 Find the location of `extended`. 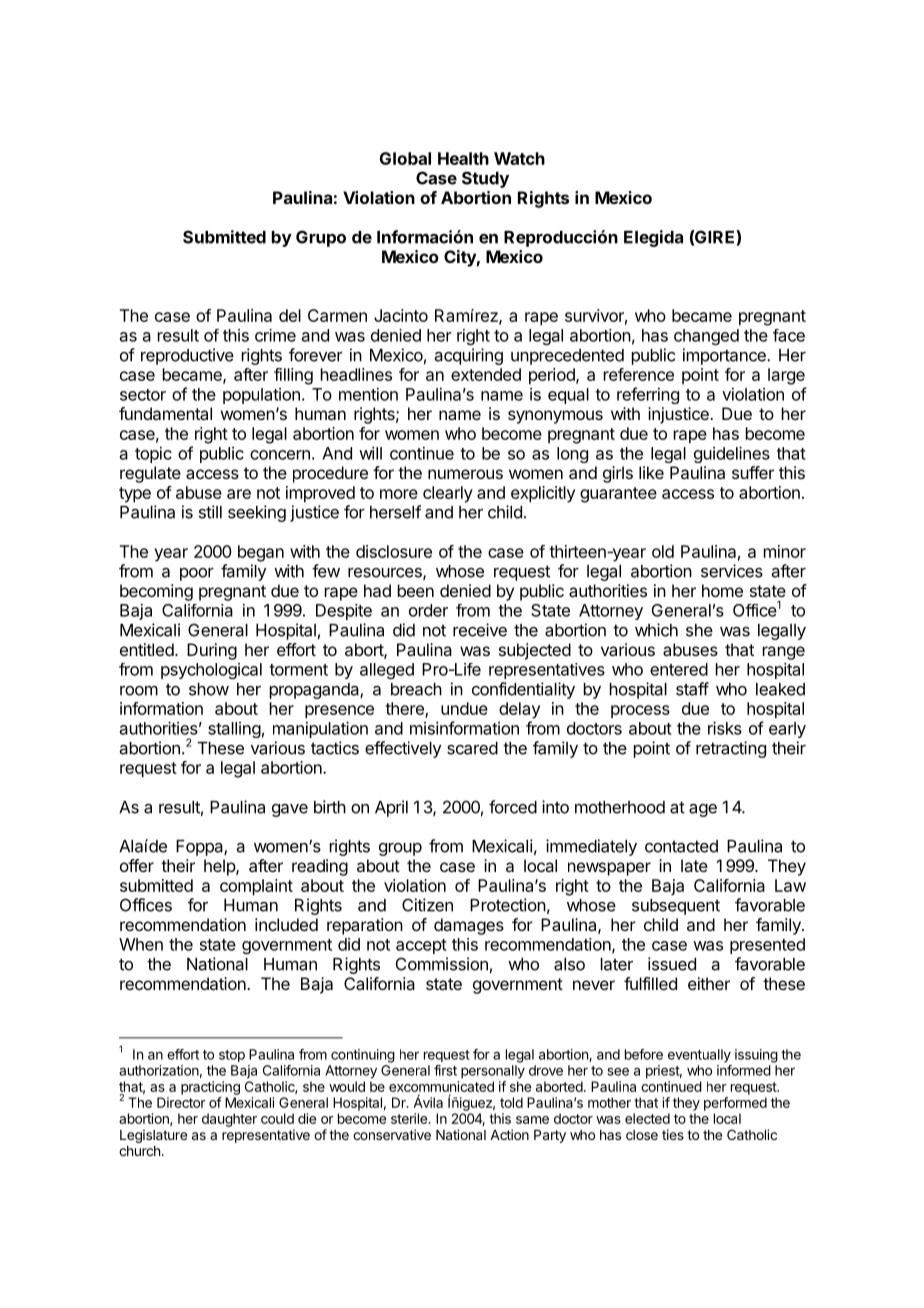

extended is located at coordinates (486, 374).
